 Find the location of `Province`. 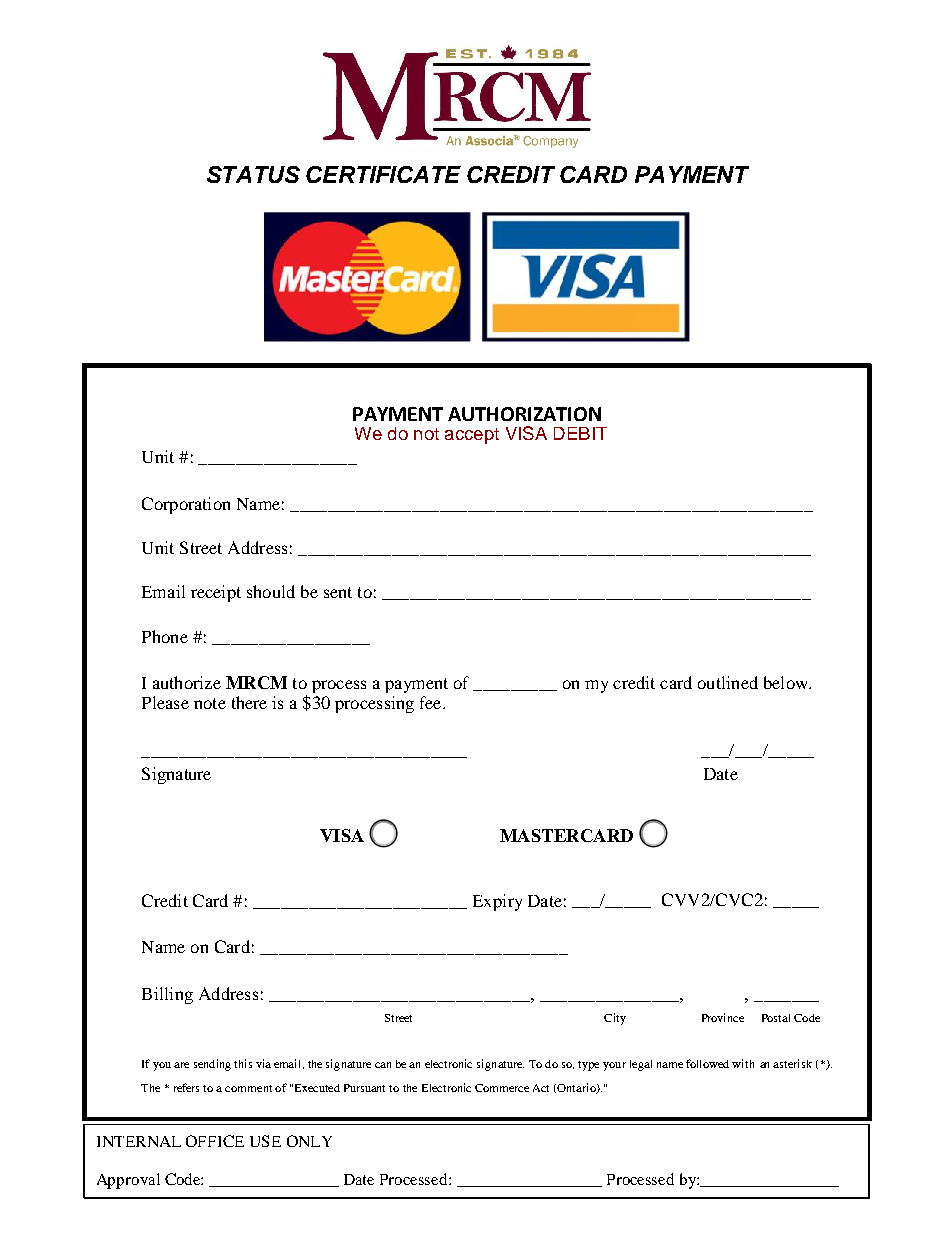

Province is located at coordinates (723, 1017).
